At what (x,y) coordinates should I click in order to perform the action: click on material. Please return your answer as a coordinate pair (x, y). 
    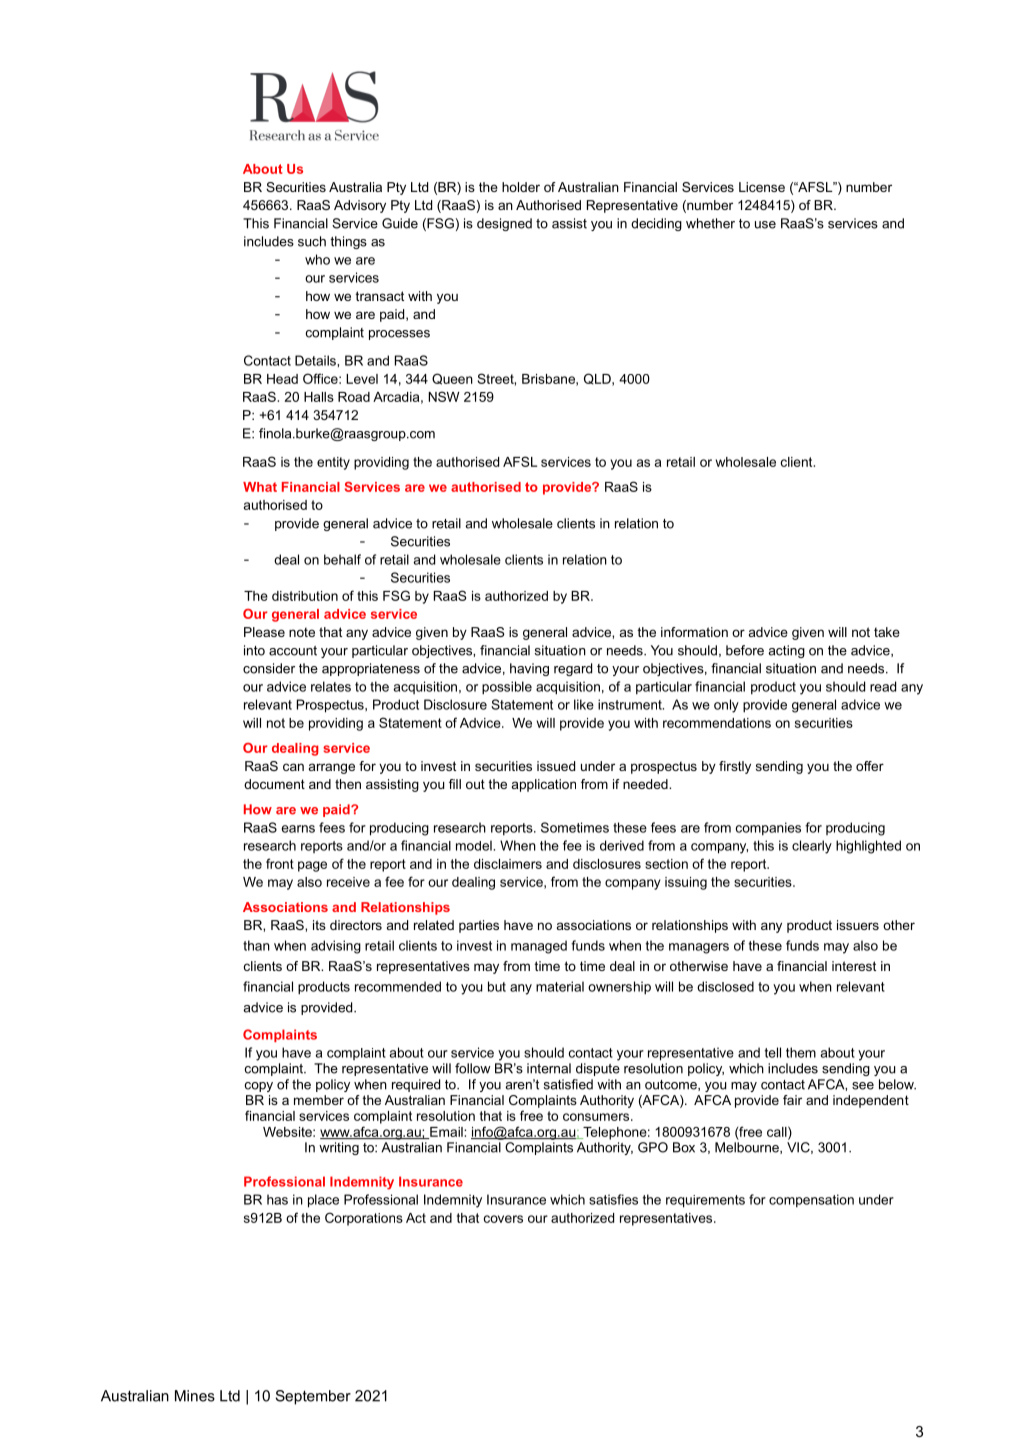
    Looking at the image, I should click on (560, 986).
